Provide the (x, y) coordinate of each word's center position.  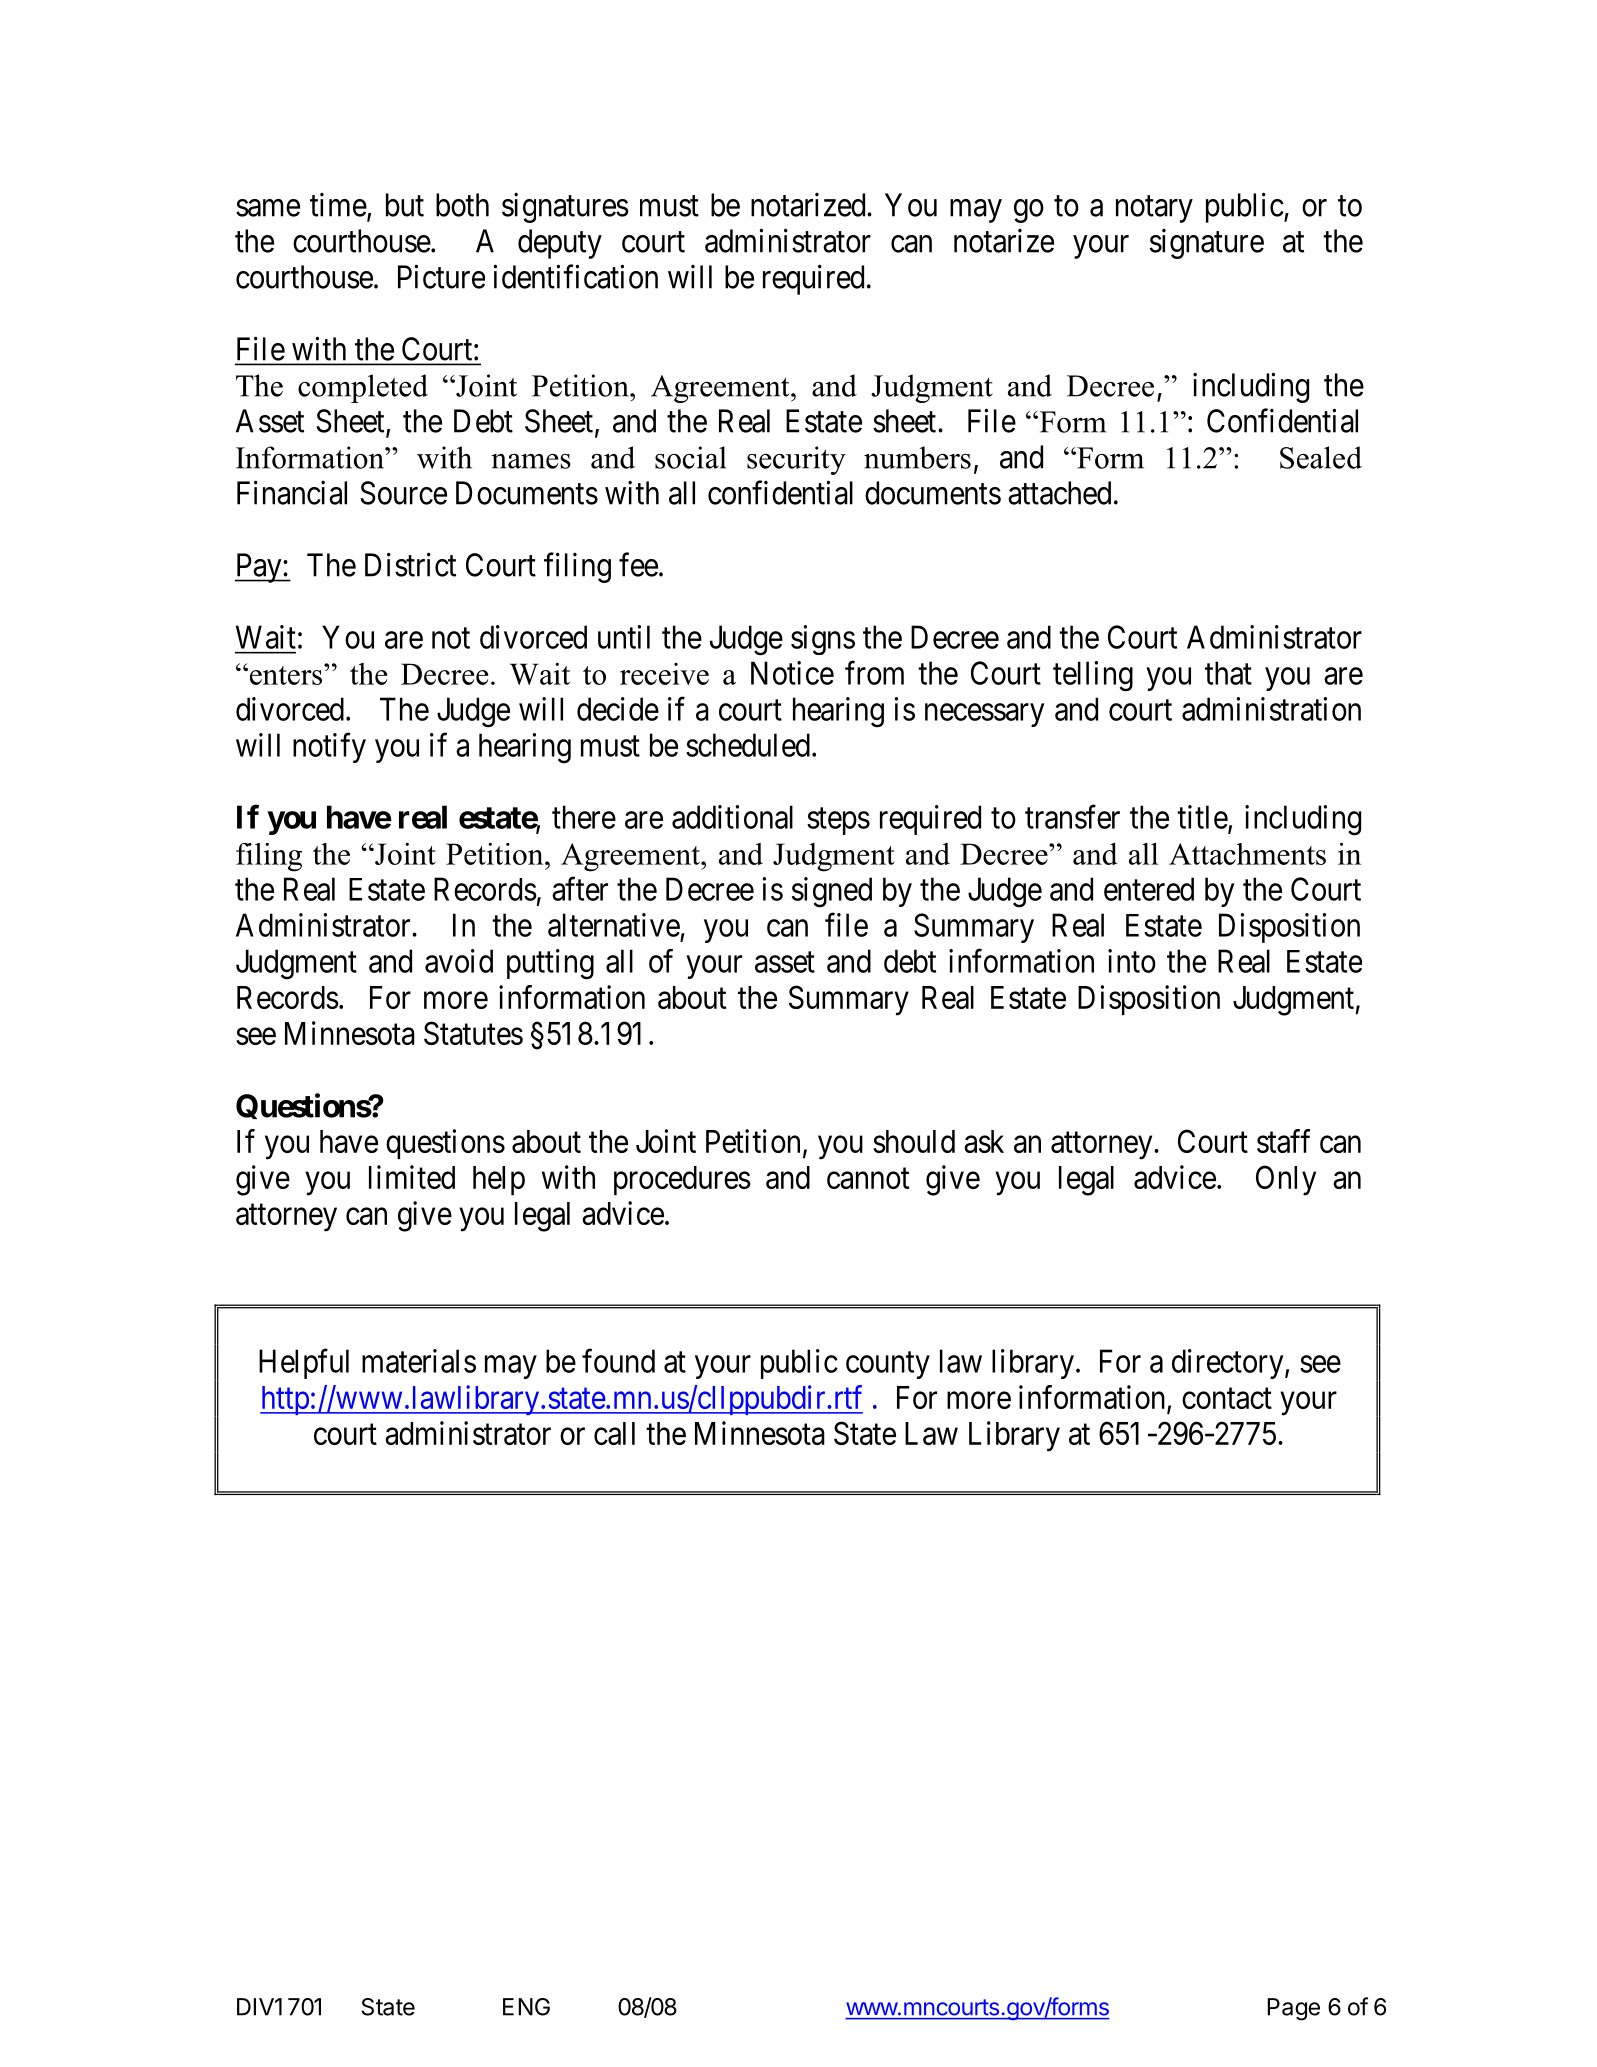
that (1228, 673)
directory (1229, 1364)
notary (1154, 209)
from (874, 673)
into (1132, 961)
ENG (526, 2007)
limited (412, 1177)
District (410, 564)
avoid (459, 961)
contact (1227, 1398)
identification (575, 276)
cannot (868, 1178)
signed (832, 892)
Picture (441, 276)
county (888, 1365)
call (614, 1433)
